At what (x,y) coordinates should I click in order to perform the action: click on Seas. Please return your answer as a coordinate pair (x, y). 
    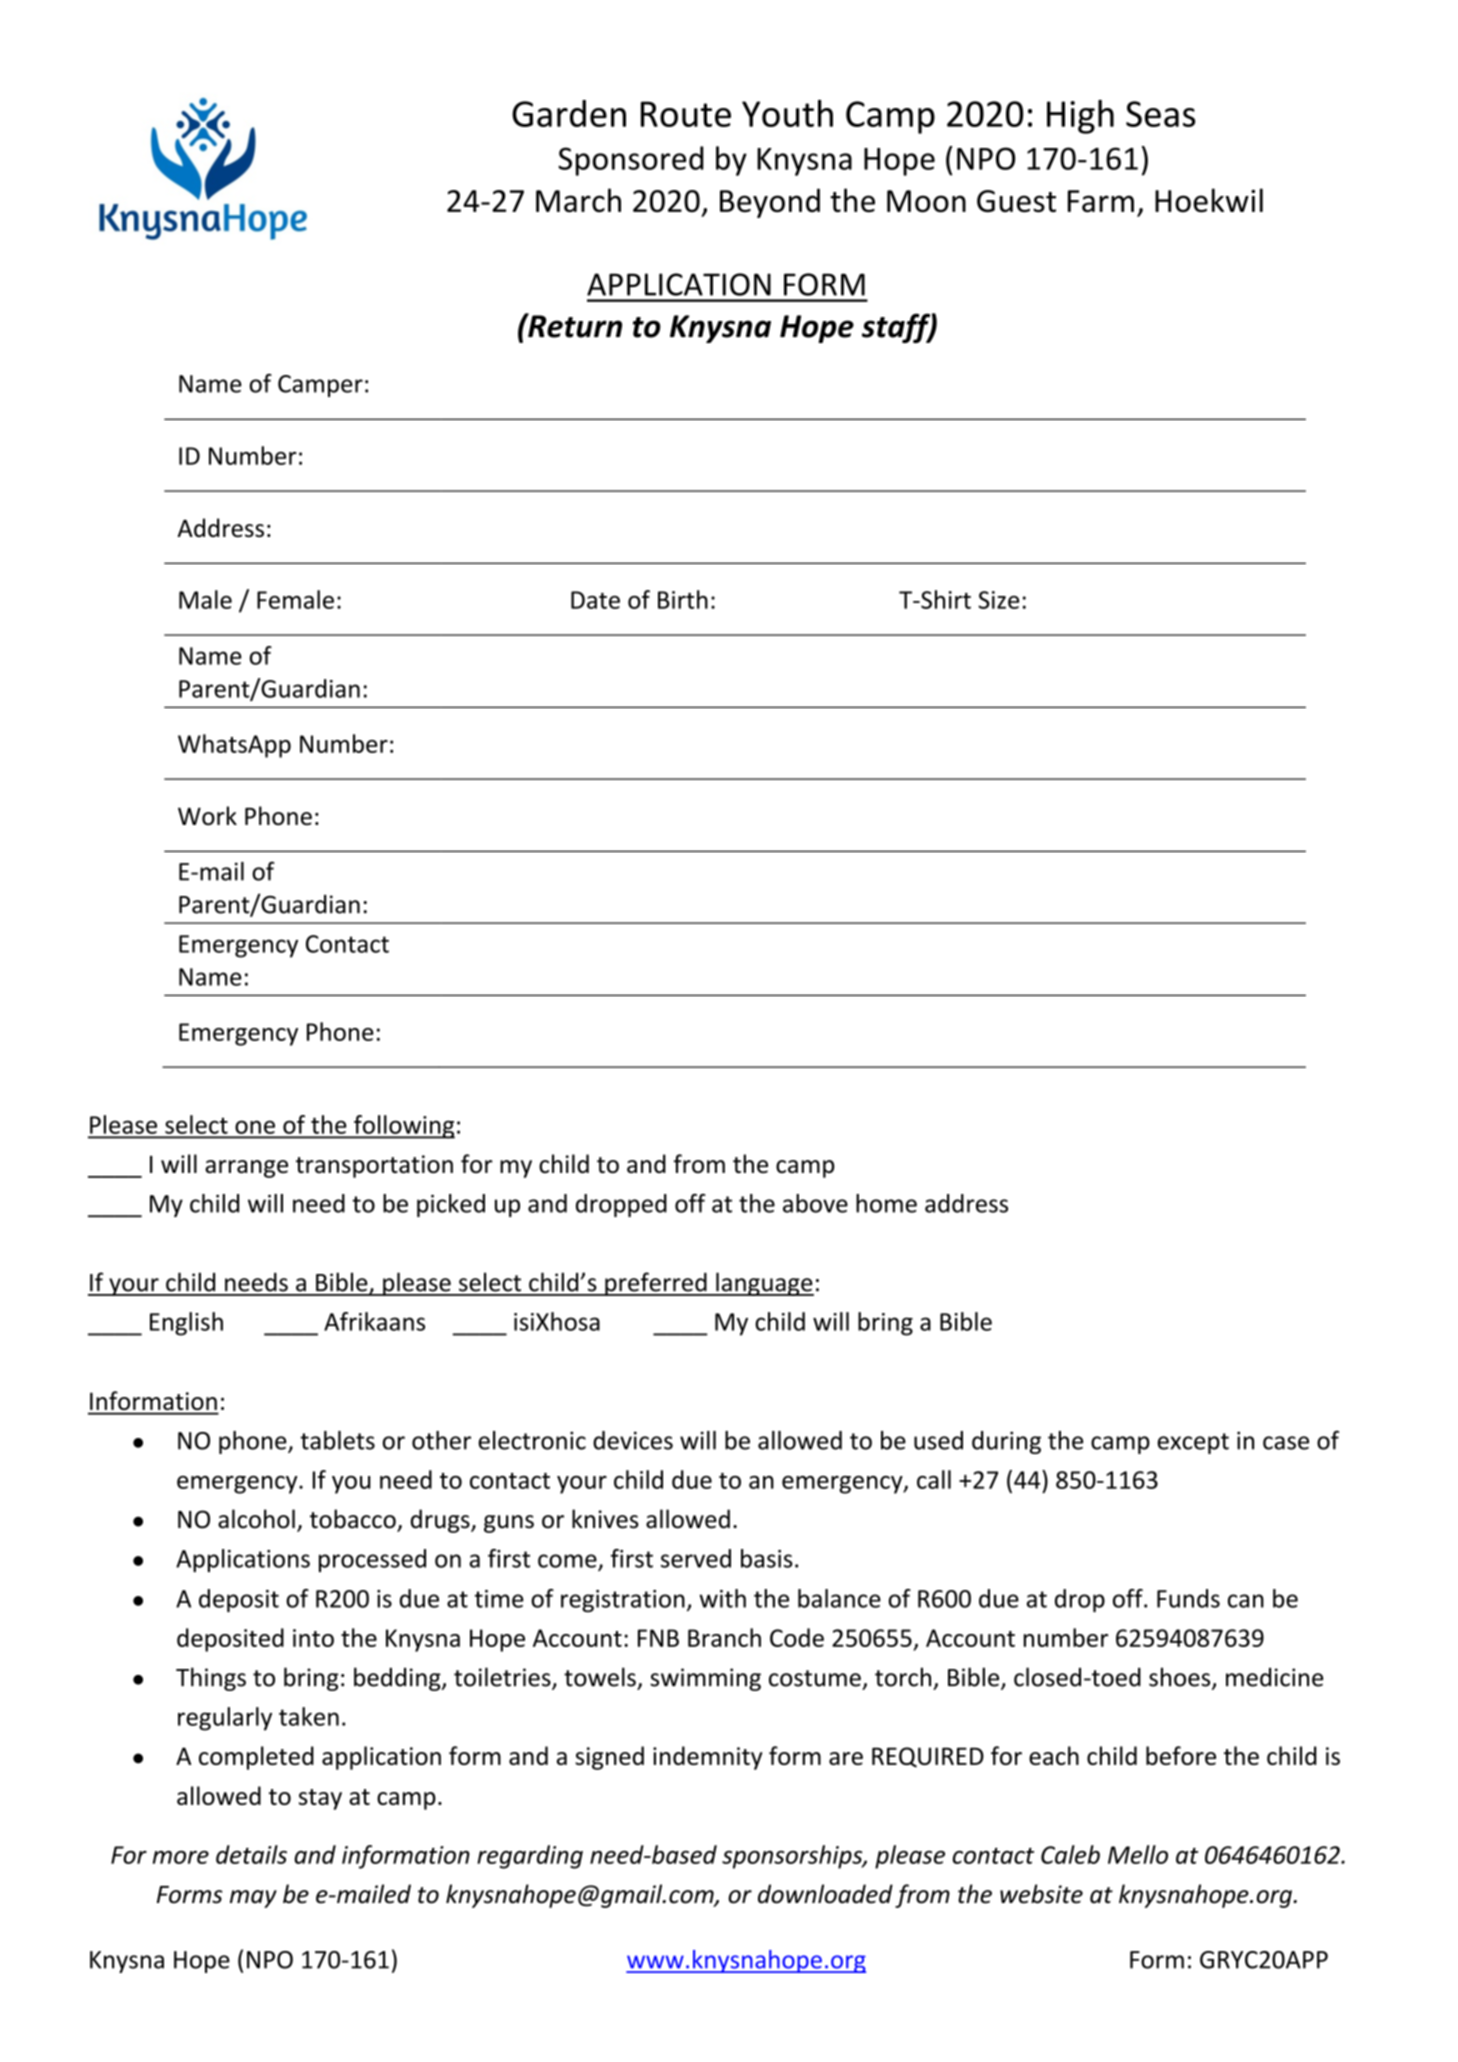
    Looking at the image, I should click on (1160, 114).
